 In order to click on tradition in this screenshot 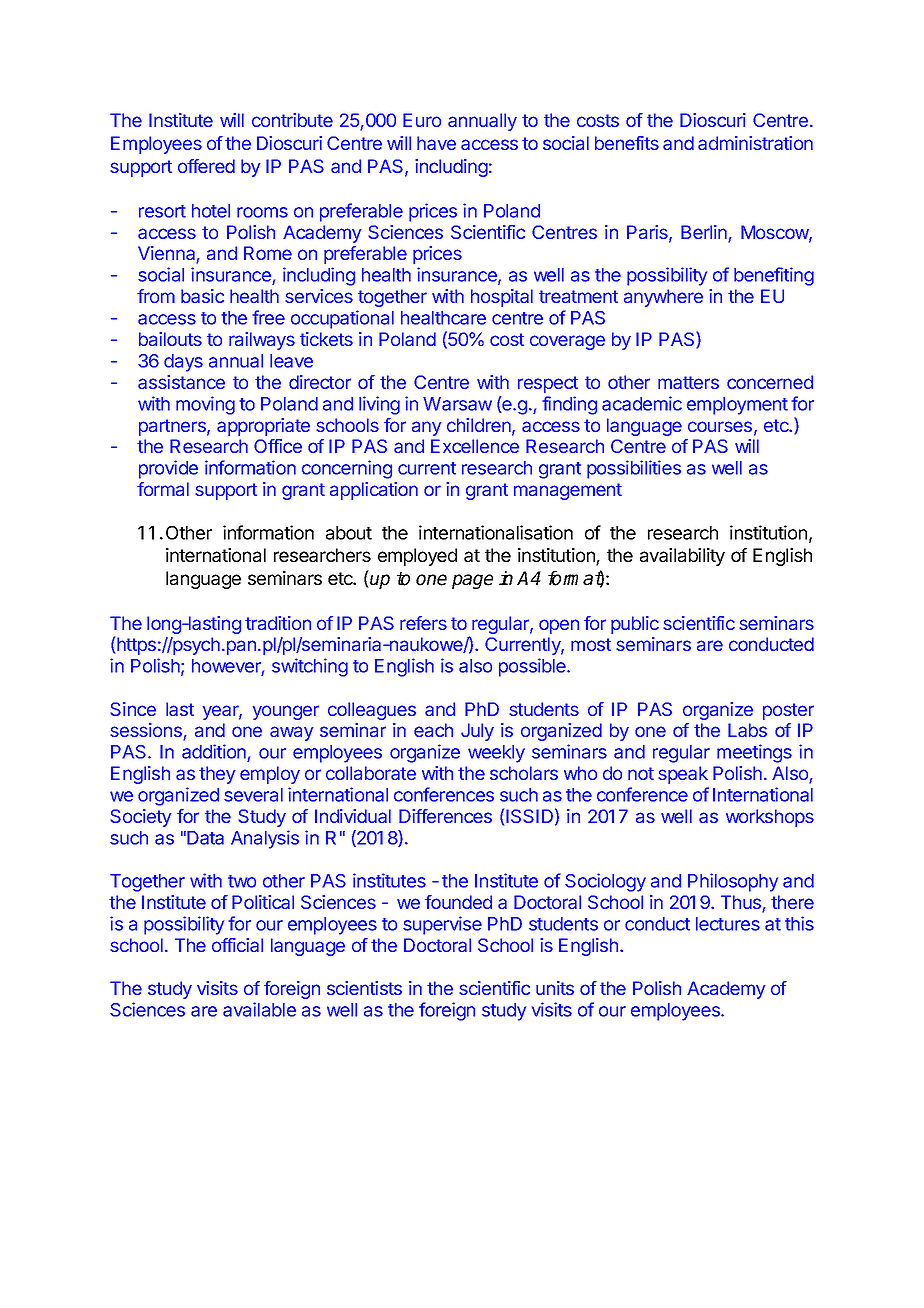, I will do `click(278, 623)`.
